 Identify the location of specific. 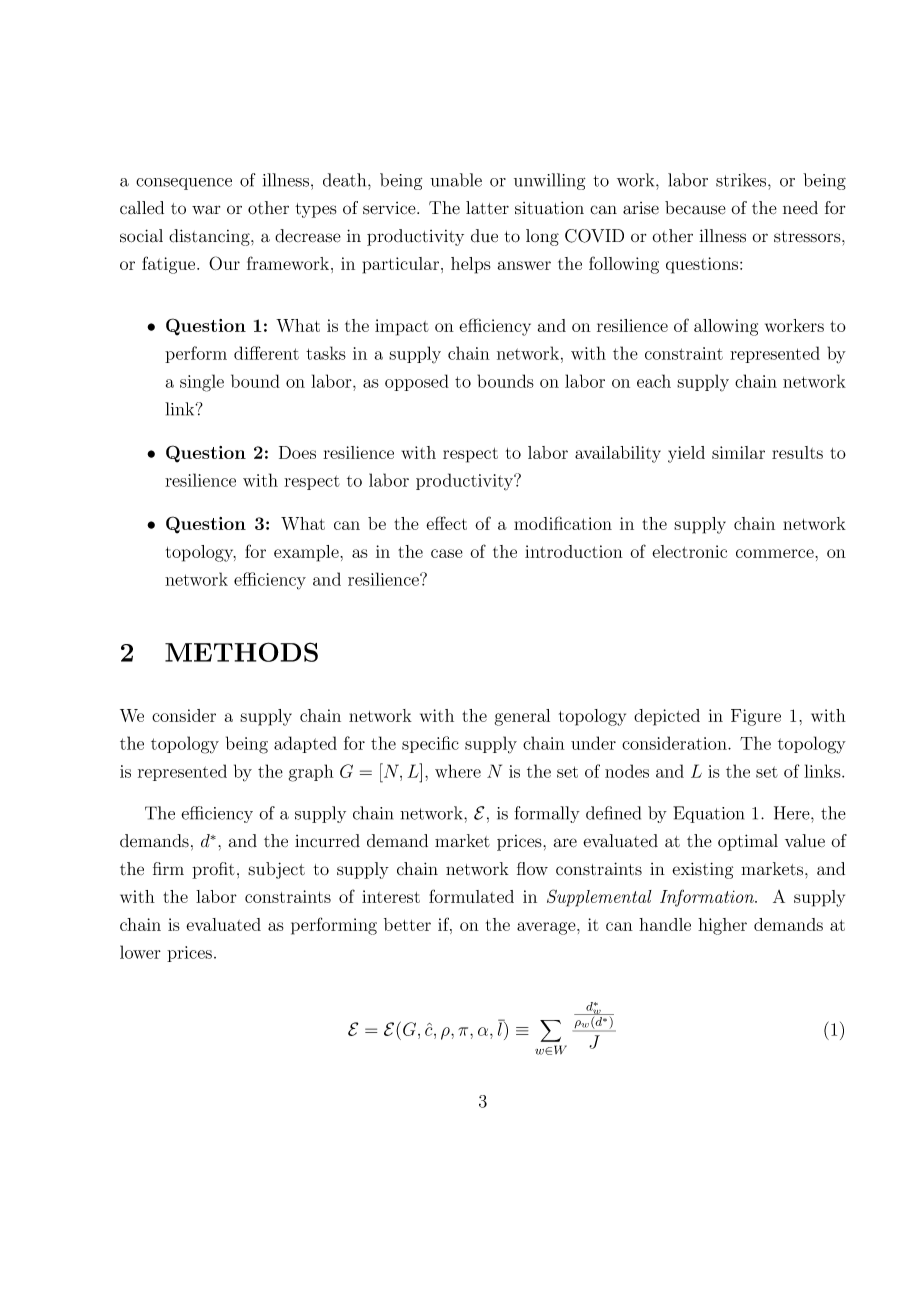
(430, 744).
